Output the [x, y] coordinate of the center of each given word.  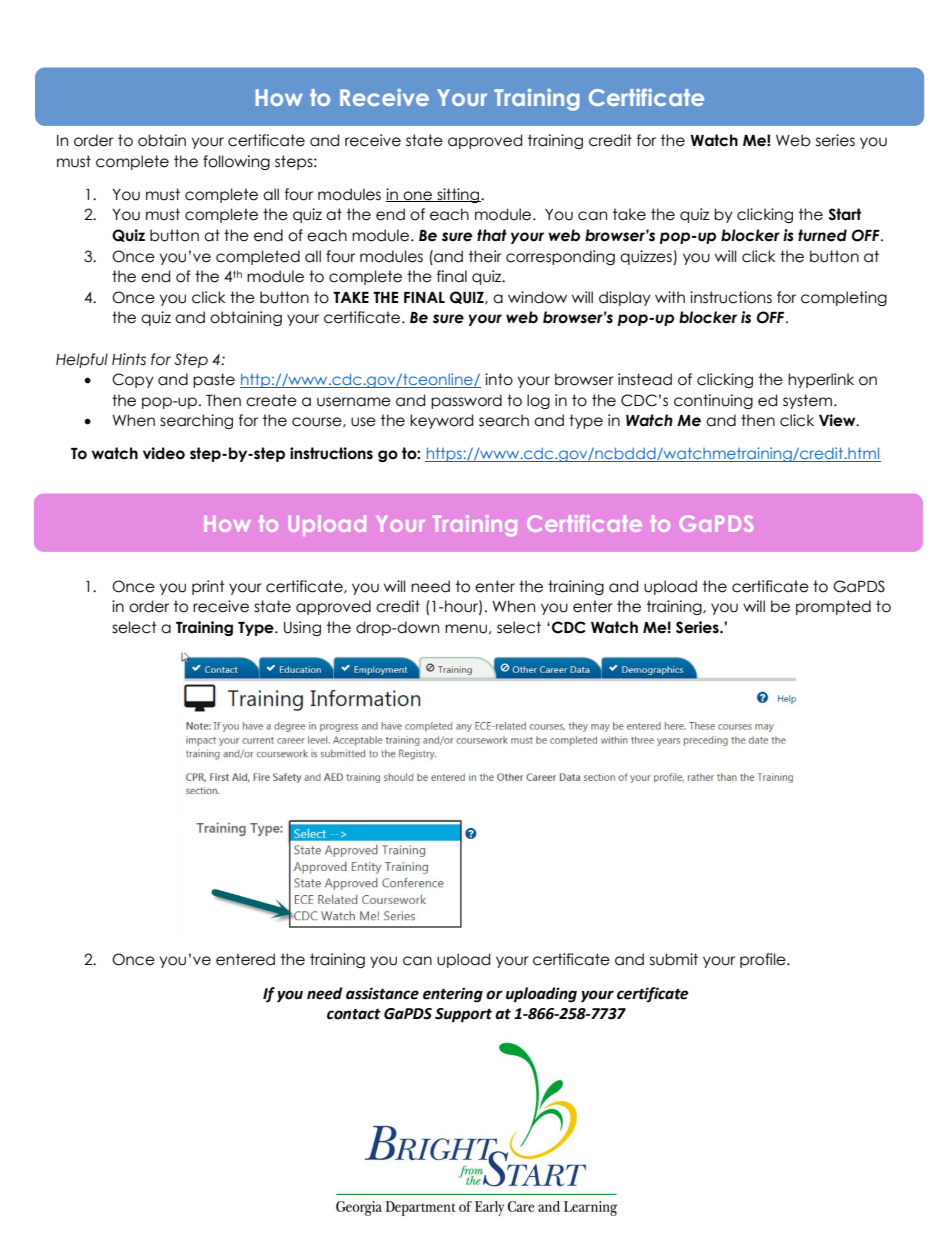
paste [214, 380]
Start [845, 214]
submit [674, 959]
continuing [713, 401]
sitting [458, 195]
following [236, 162]
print [208, 587]
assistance [382, 993]
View [838, 420]
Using [302, 628]
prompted [833, 607]
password [466, 401]
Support [463, 1015]
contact [354, 1014]
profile [764, 960]
